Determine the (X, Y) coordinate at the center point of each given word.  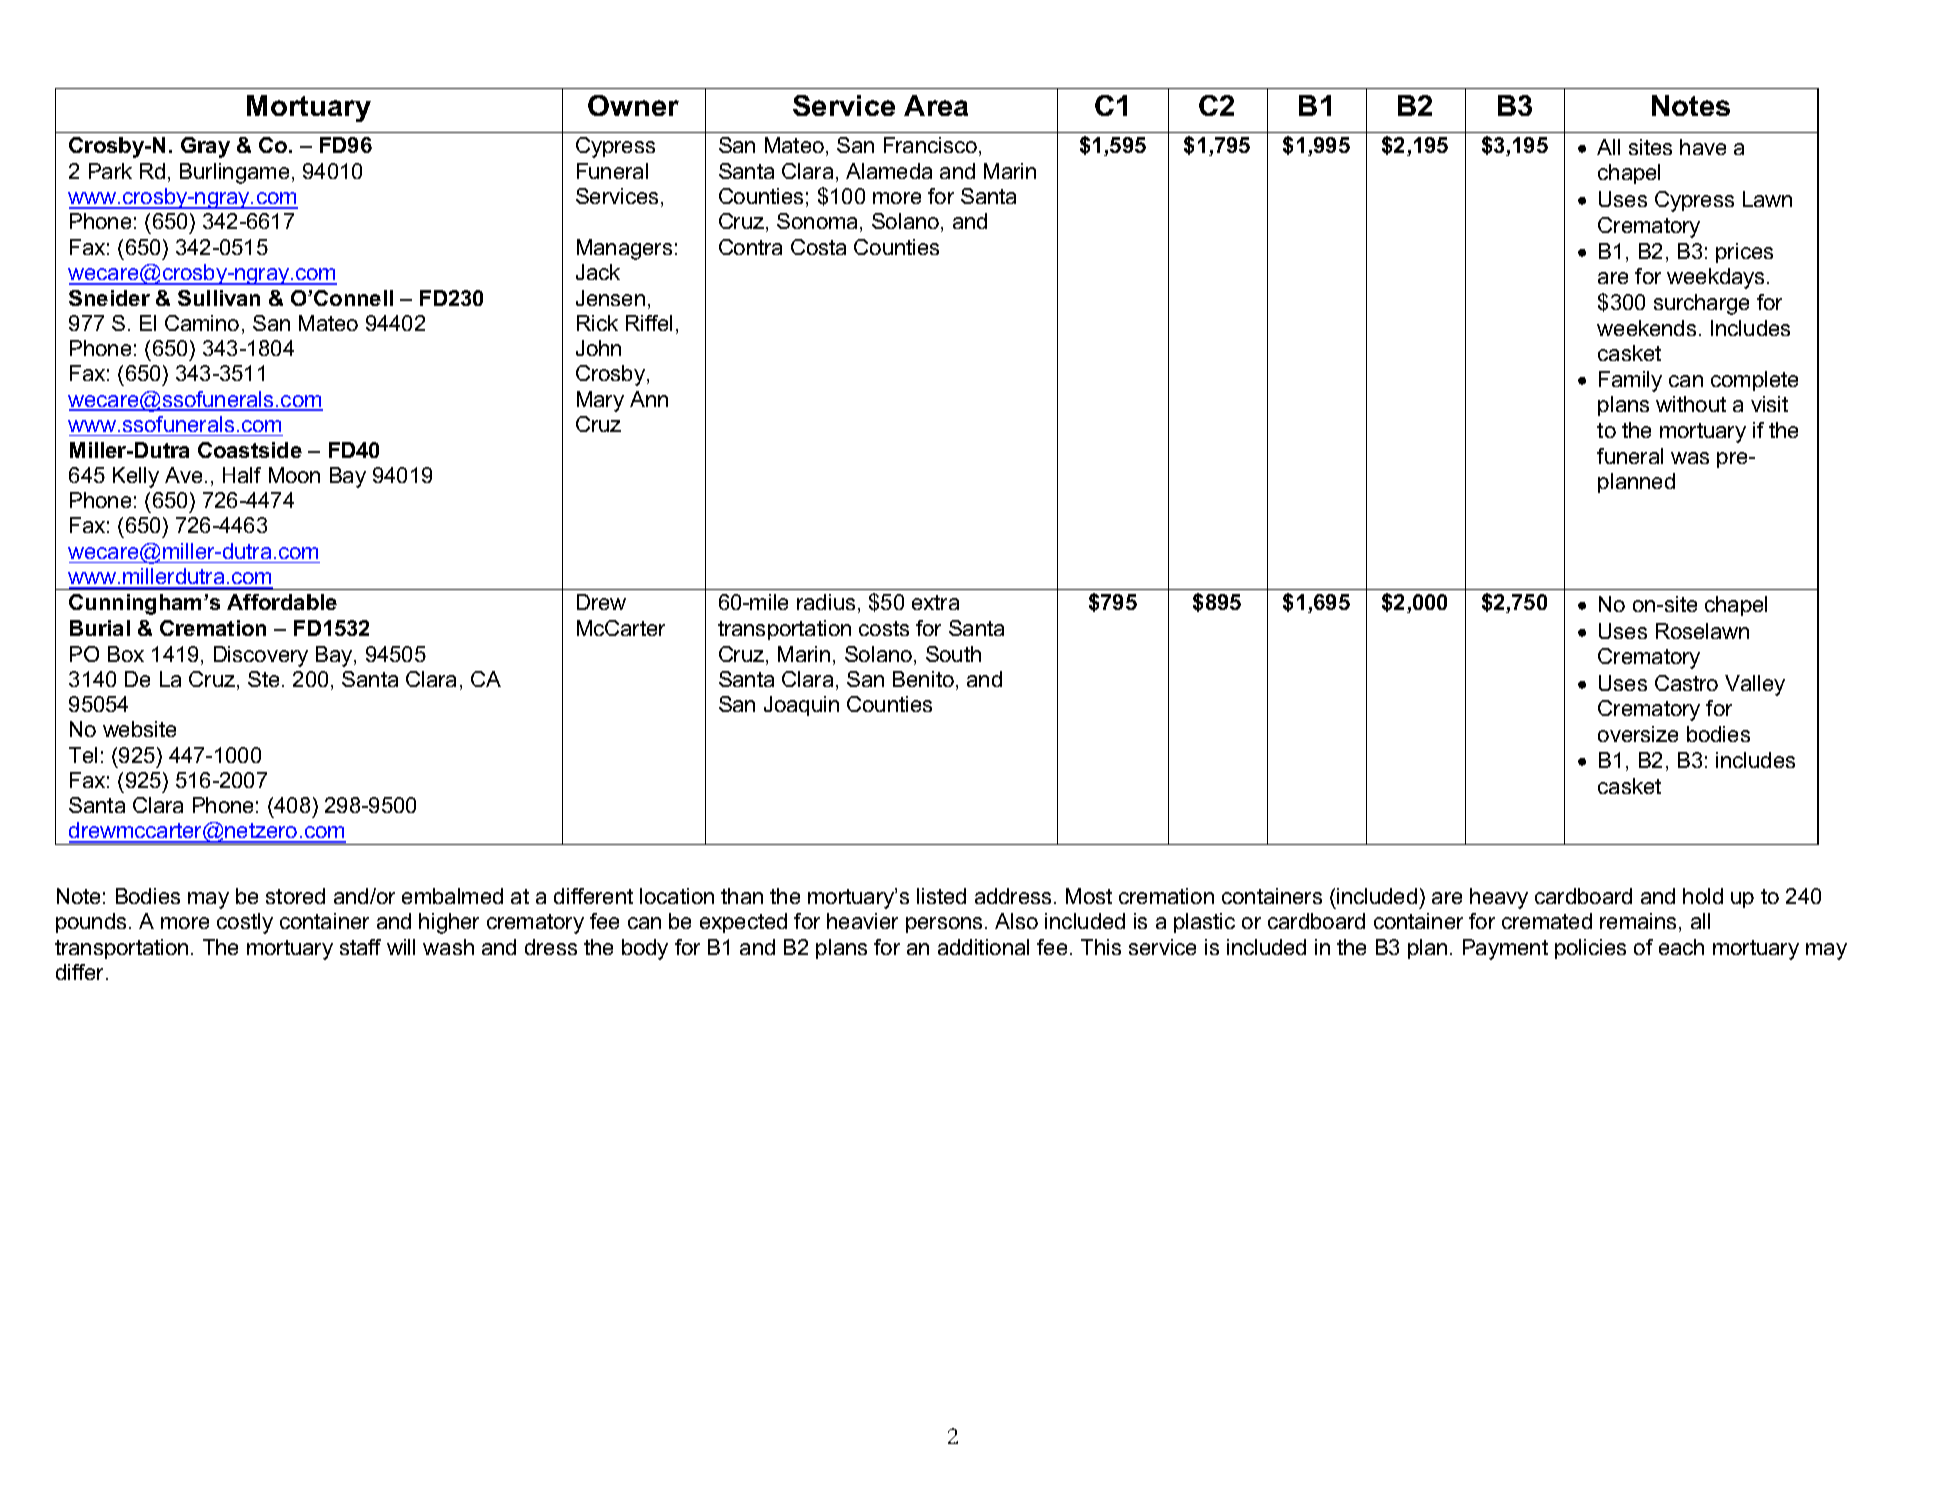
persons (944, 925)
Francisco (930, 145)
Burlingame (234, 173)
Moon (294, 475)
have (1703, 147)
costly (245, 923)
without (1691, 404)
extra (935, 602)
